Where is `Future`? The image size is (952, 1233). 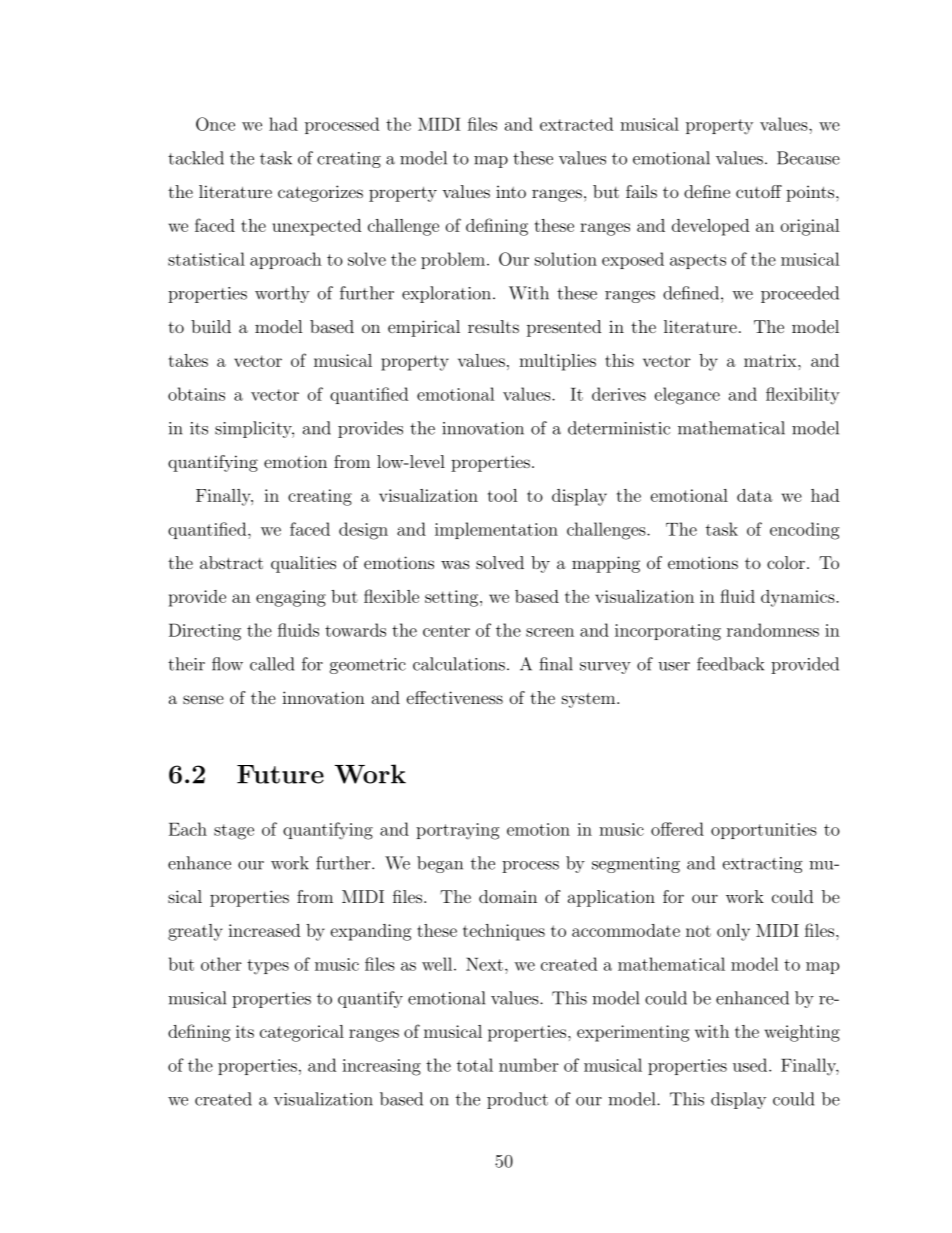 Future is located at coordinates (280, 774).
